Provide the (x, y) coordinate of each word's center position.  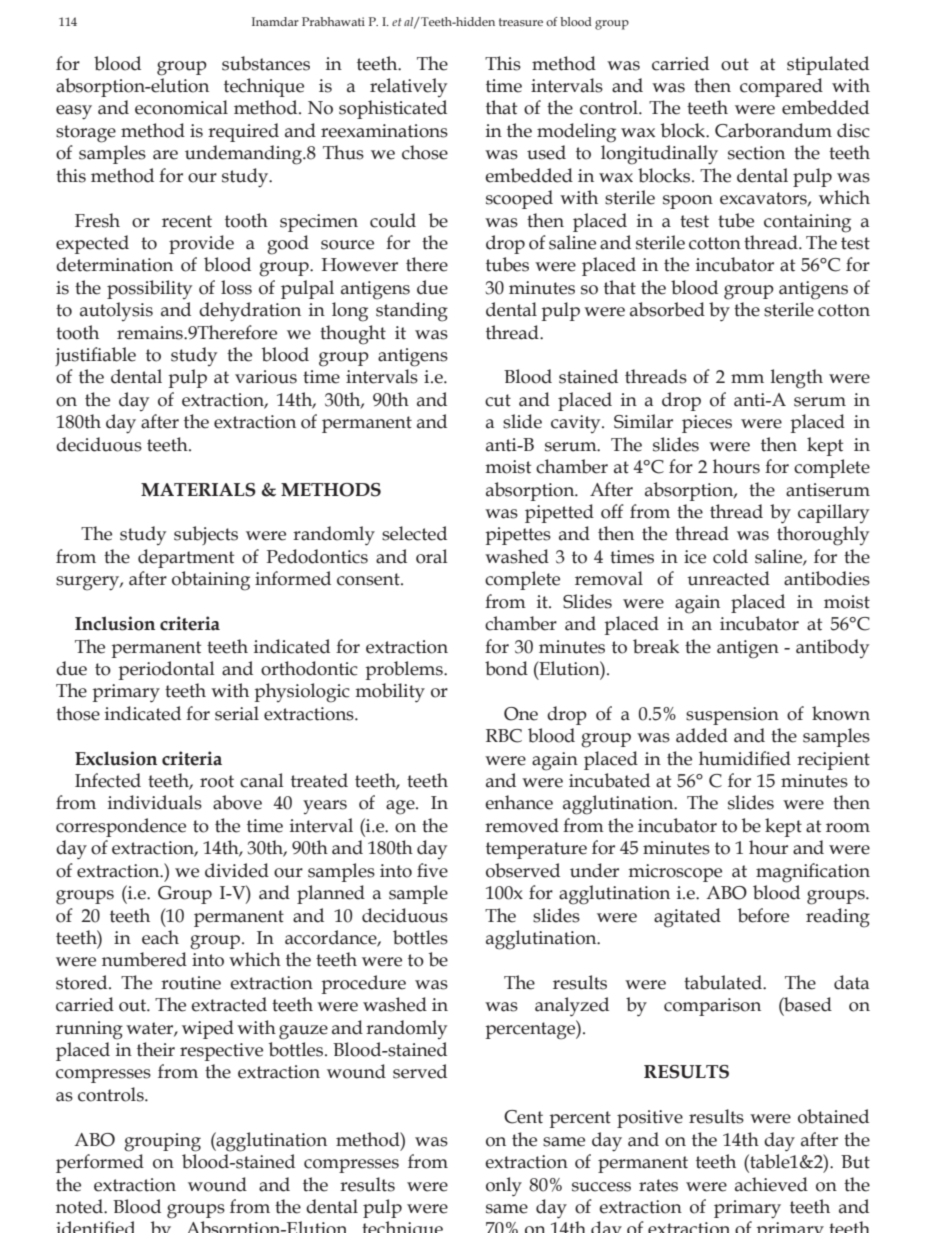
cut (498, 400)
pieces (707, 424)
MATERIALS (198, 490)
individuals (155, 802)
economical (181, 107)
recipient (833, 761)
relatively (408, 87)
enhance (519, 802)
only (504, 1186)
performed (100, 1163)
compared (781, 87)
